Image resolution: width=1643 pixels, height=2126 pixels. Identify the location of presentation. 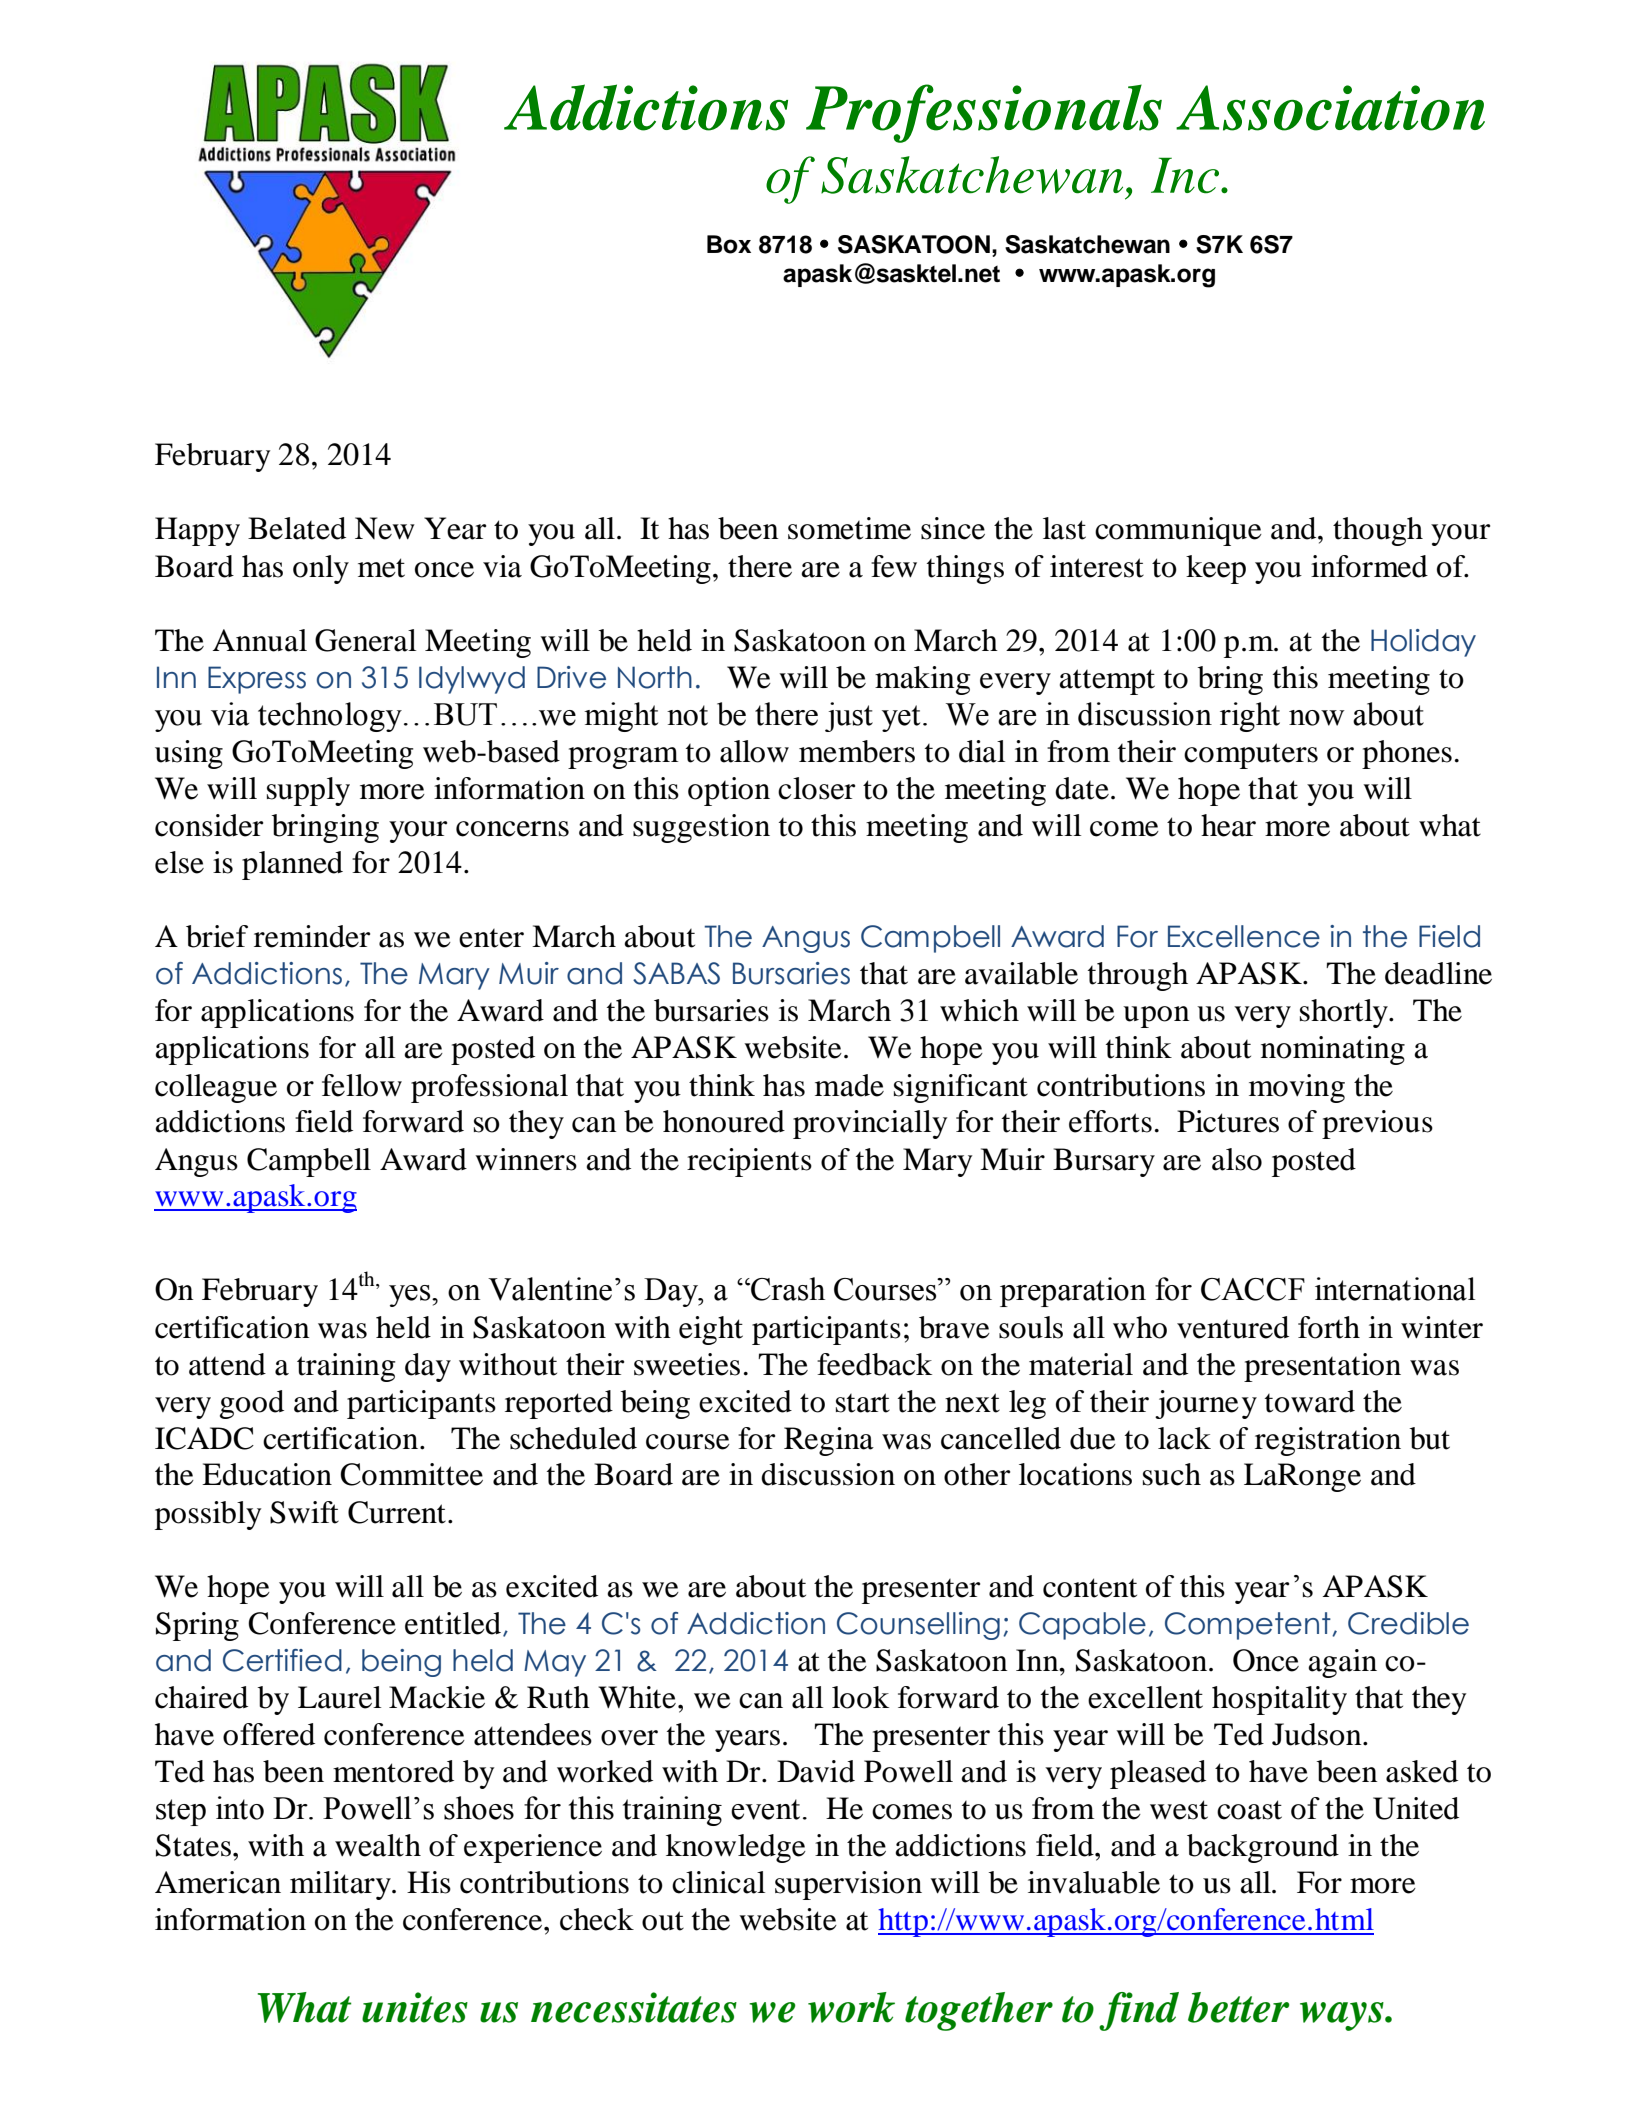
(1322, 1367).
